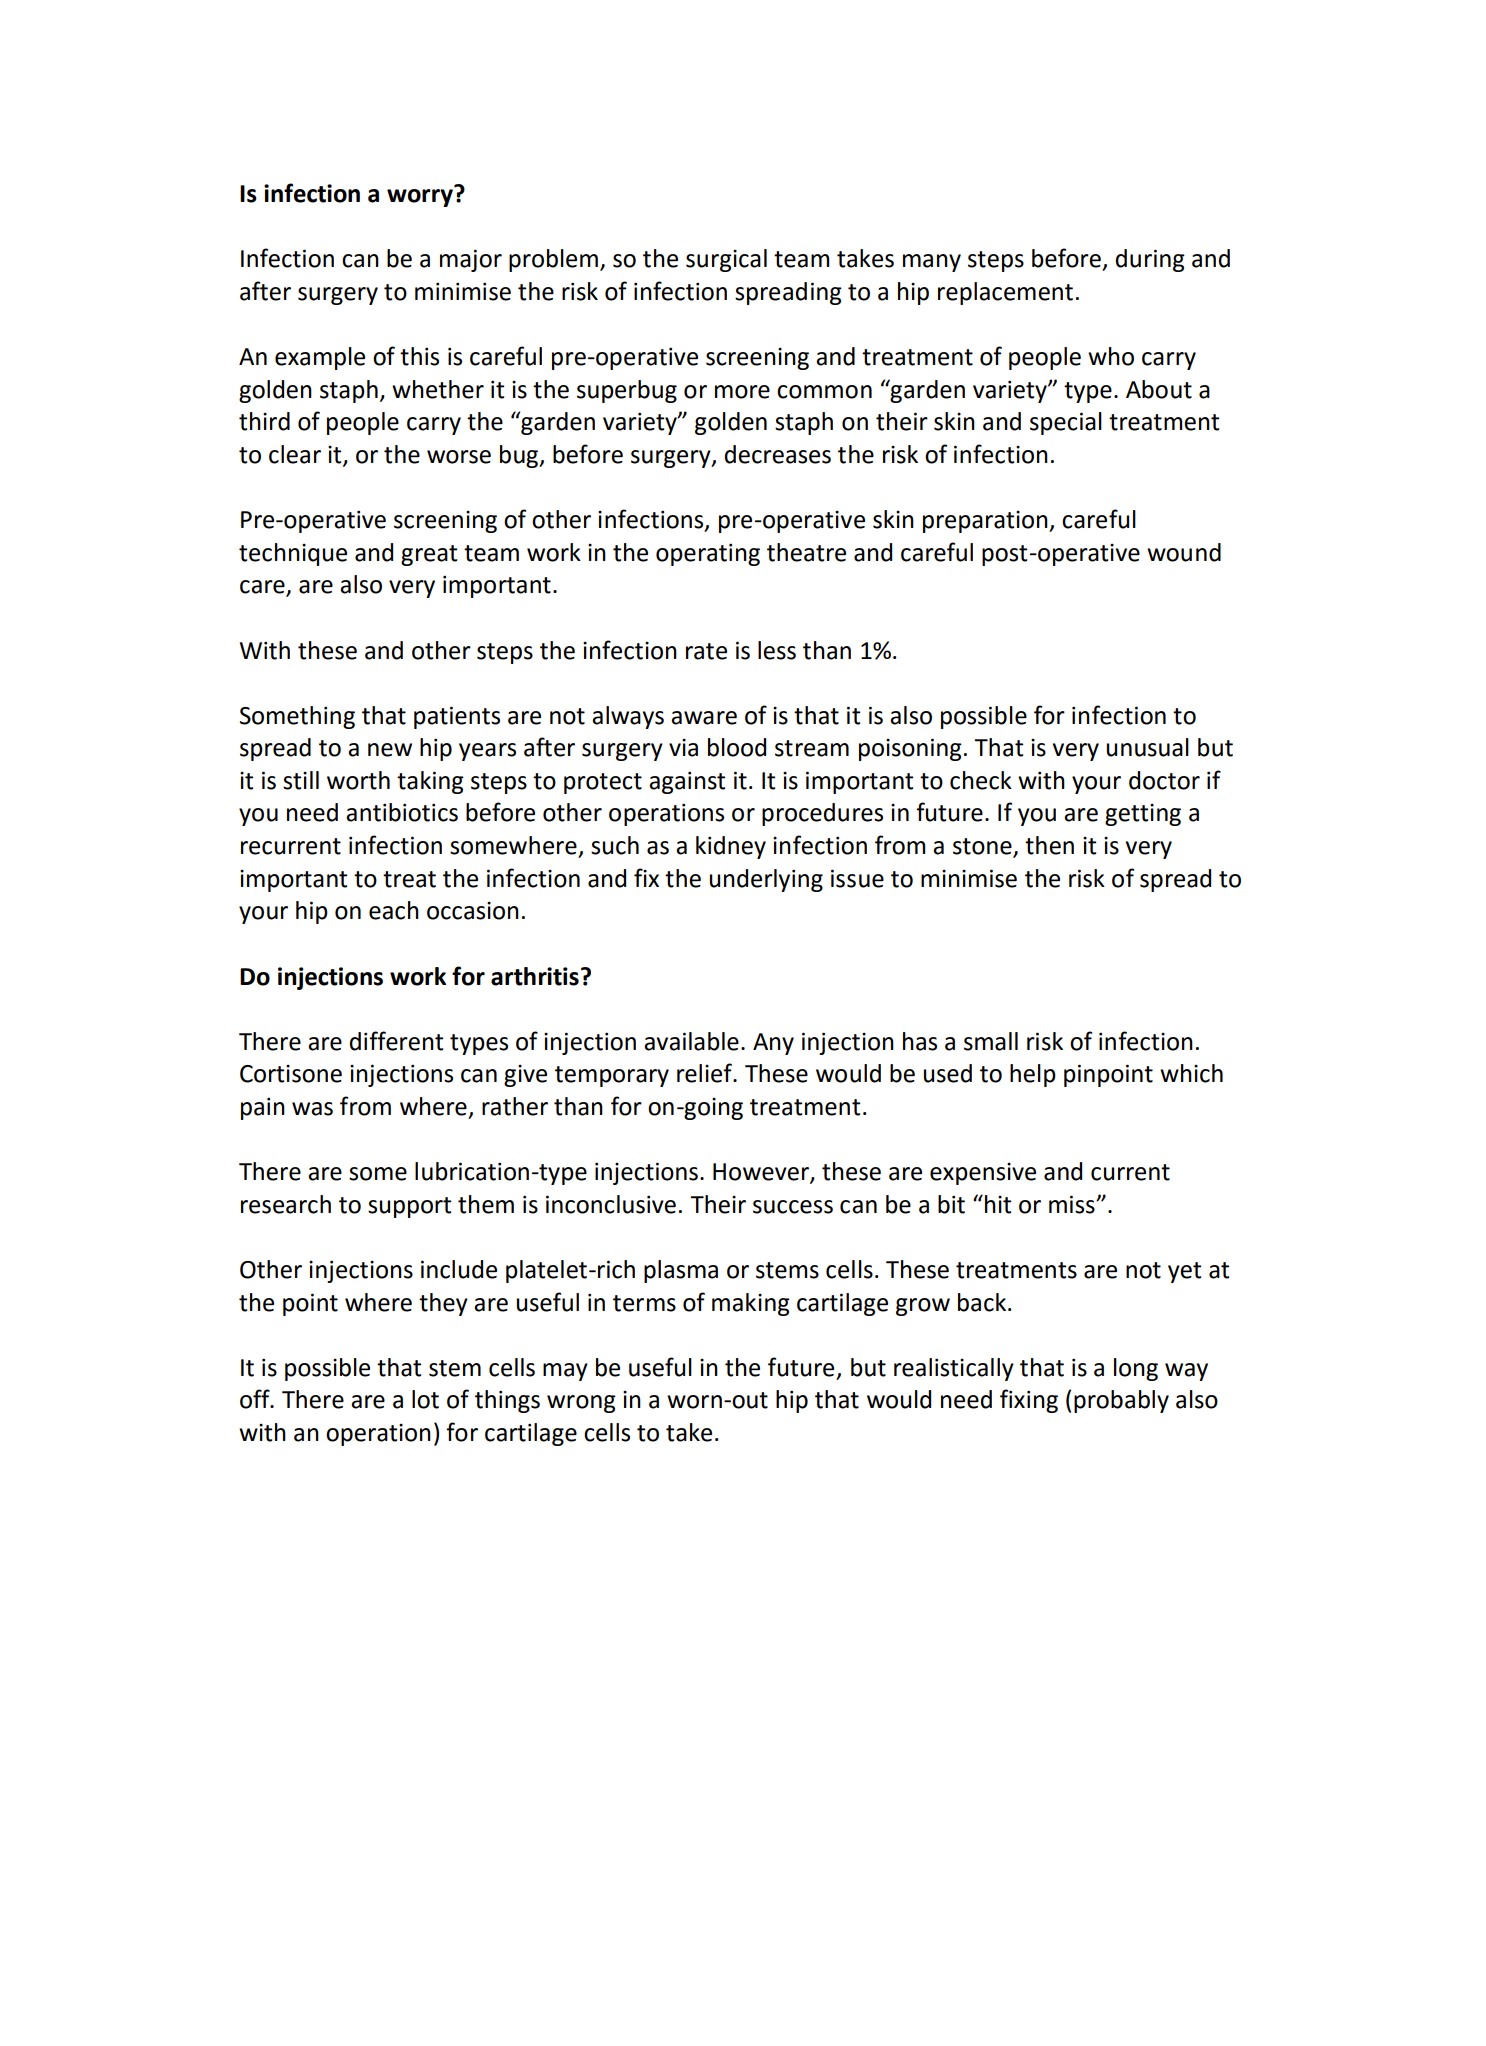 This image has height=2046, width=1486. What do you see at coordinates (705, 1073) in the image?
I see `relief` at bounding box center [705, 1073].
